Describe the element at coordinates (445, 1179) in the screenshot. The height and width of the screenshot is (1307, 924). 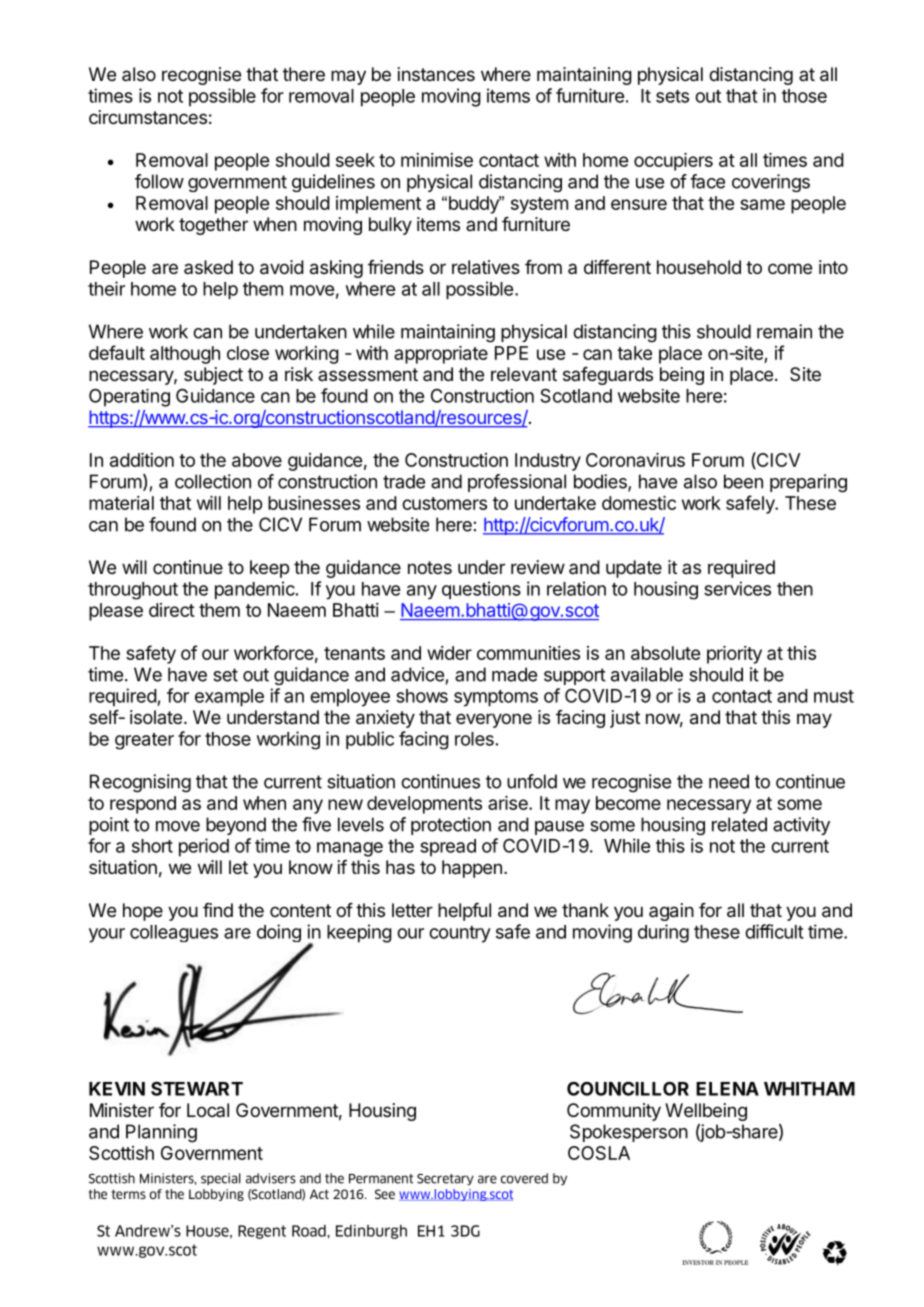
I see `Secretary` at that location.
